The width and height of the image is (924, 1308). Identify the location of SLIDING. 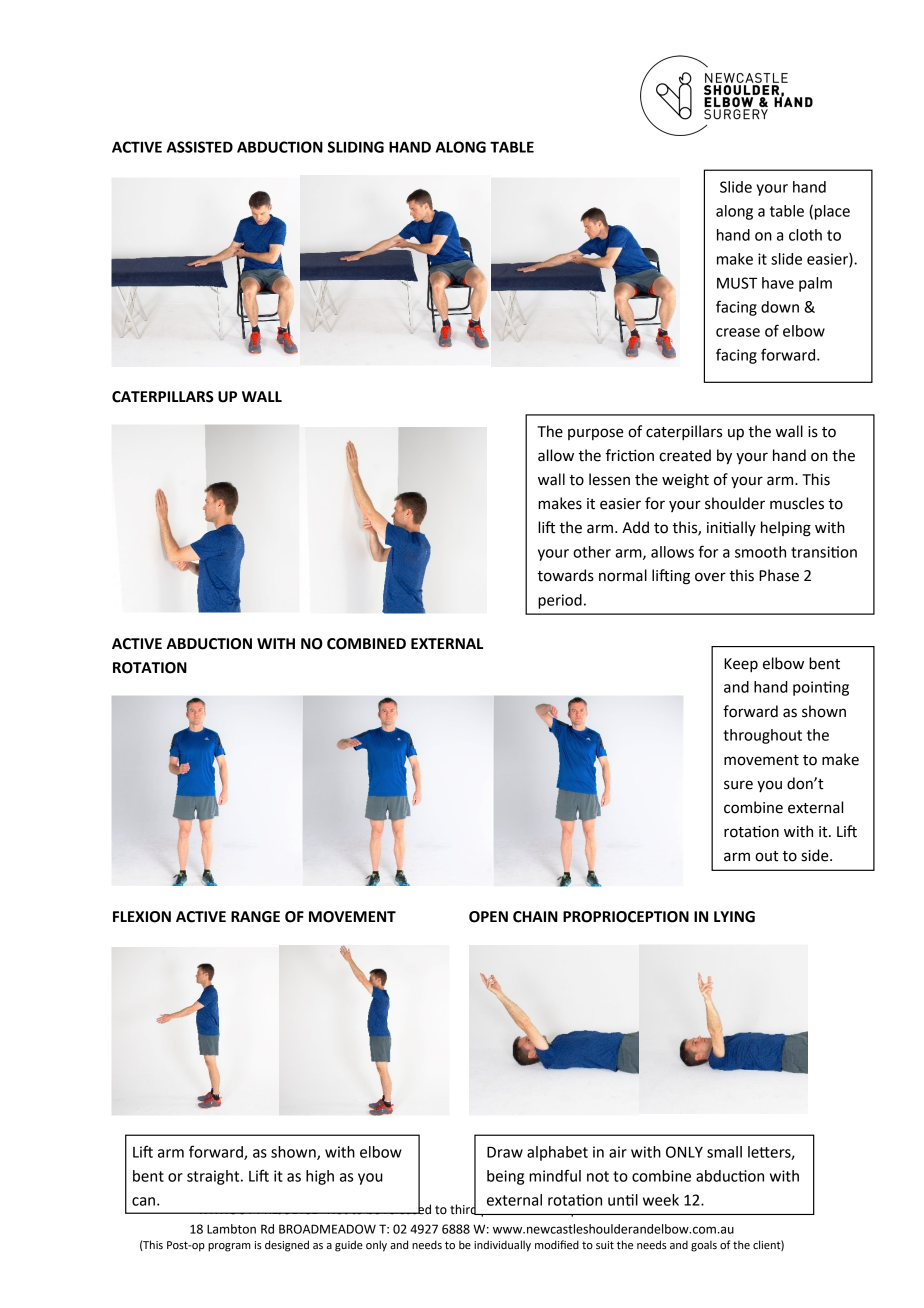
(356, 147).
